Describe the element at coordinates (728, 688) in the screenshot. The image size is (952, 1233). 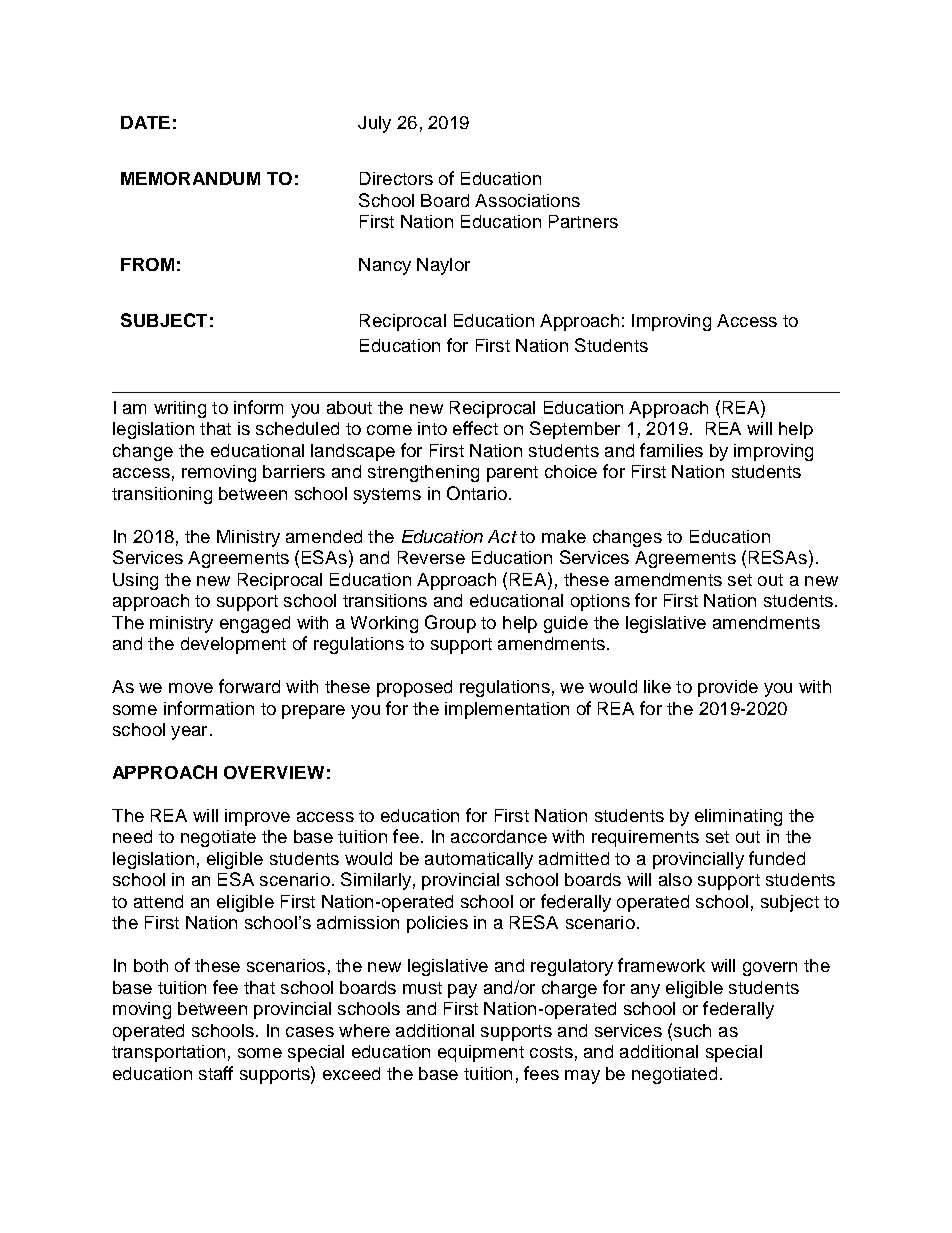
I see `provide` at that location.
